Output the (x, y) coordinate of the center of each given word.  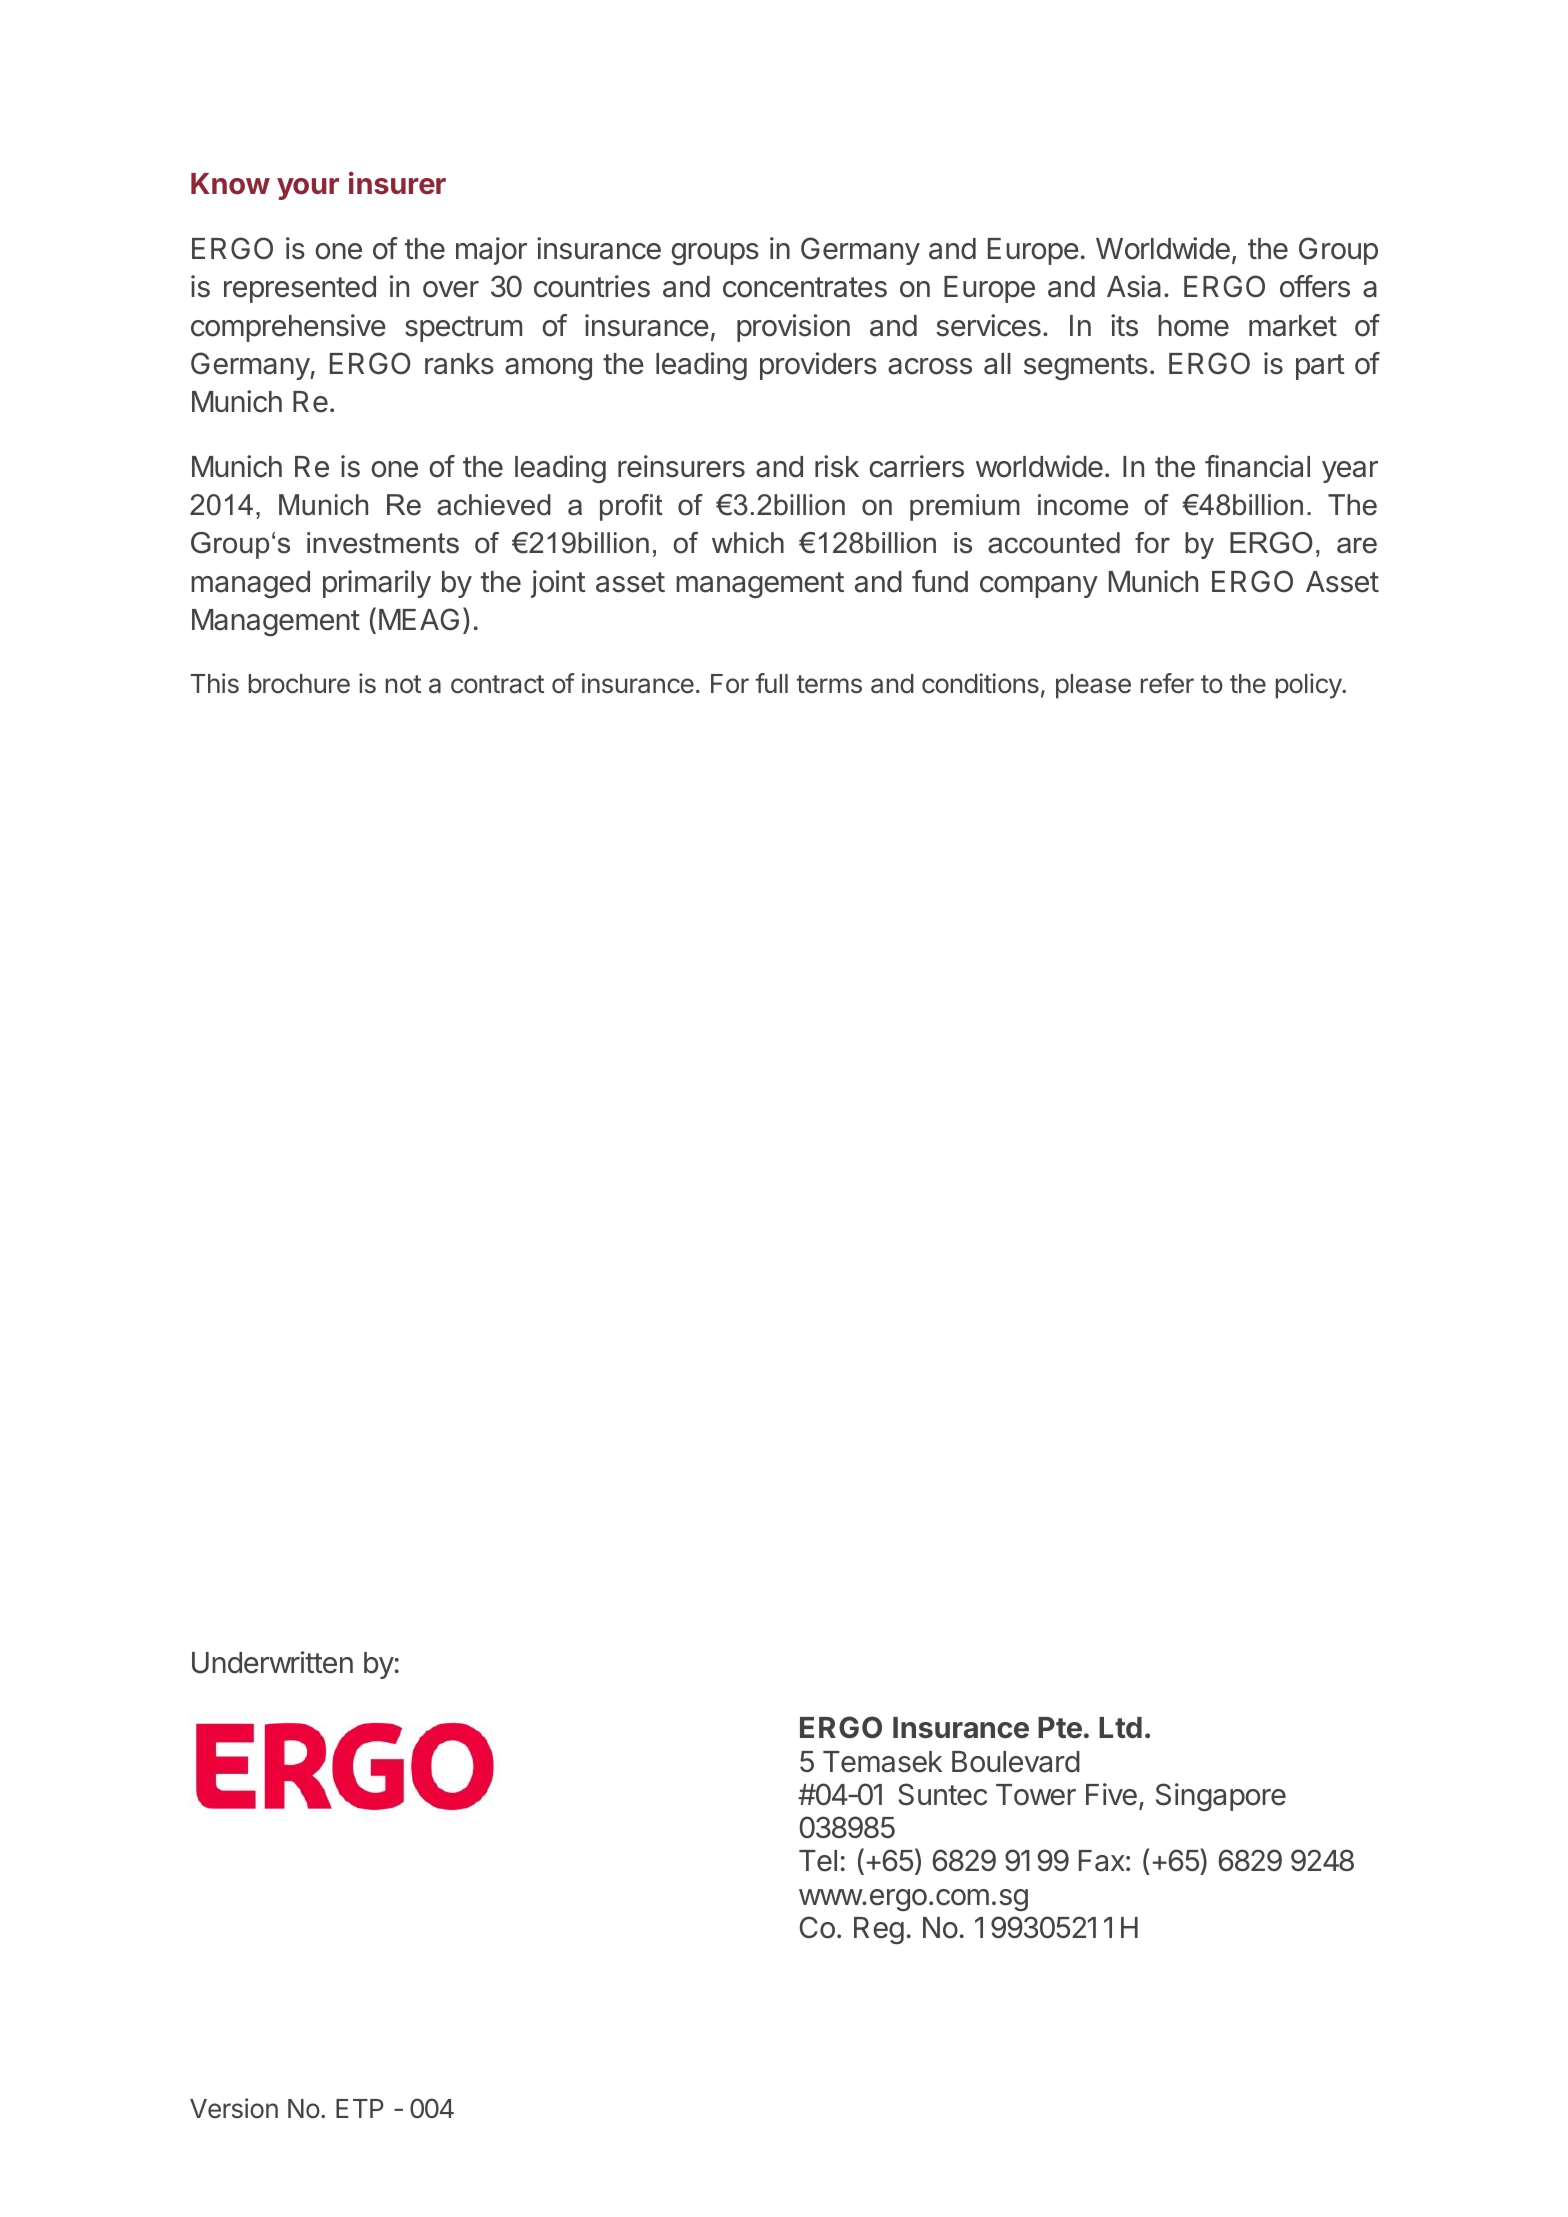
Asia (1134, 286)
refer (1167, 683)
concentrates (805, 287)
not (403, 684)
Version (234, 2108)
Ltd (1120, 1727)
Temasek (882, 1762)
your (308, 189)
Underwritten (272, 1662)
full (772, 683)
